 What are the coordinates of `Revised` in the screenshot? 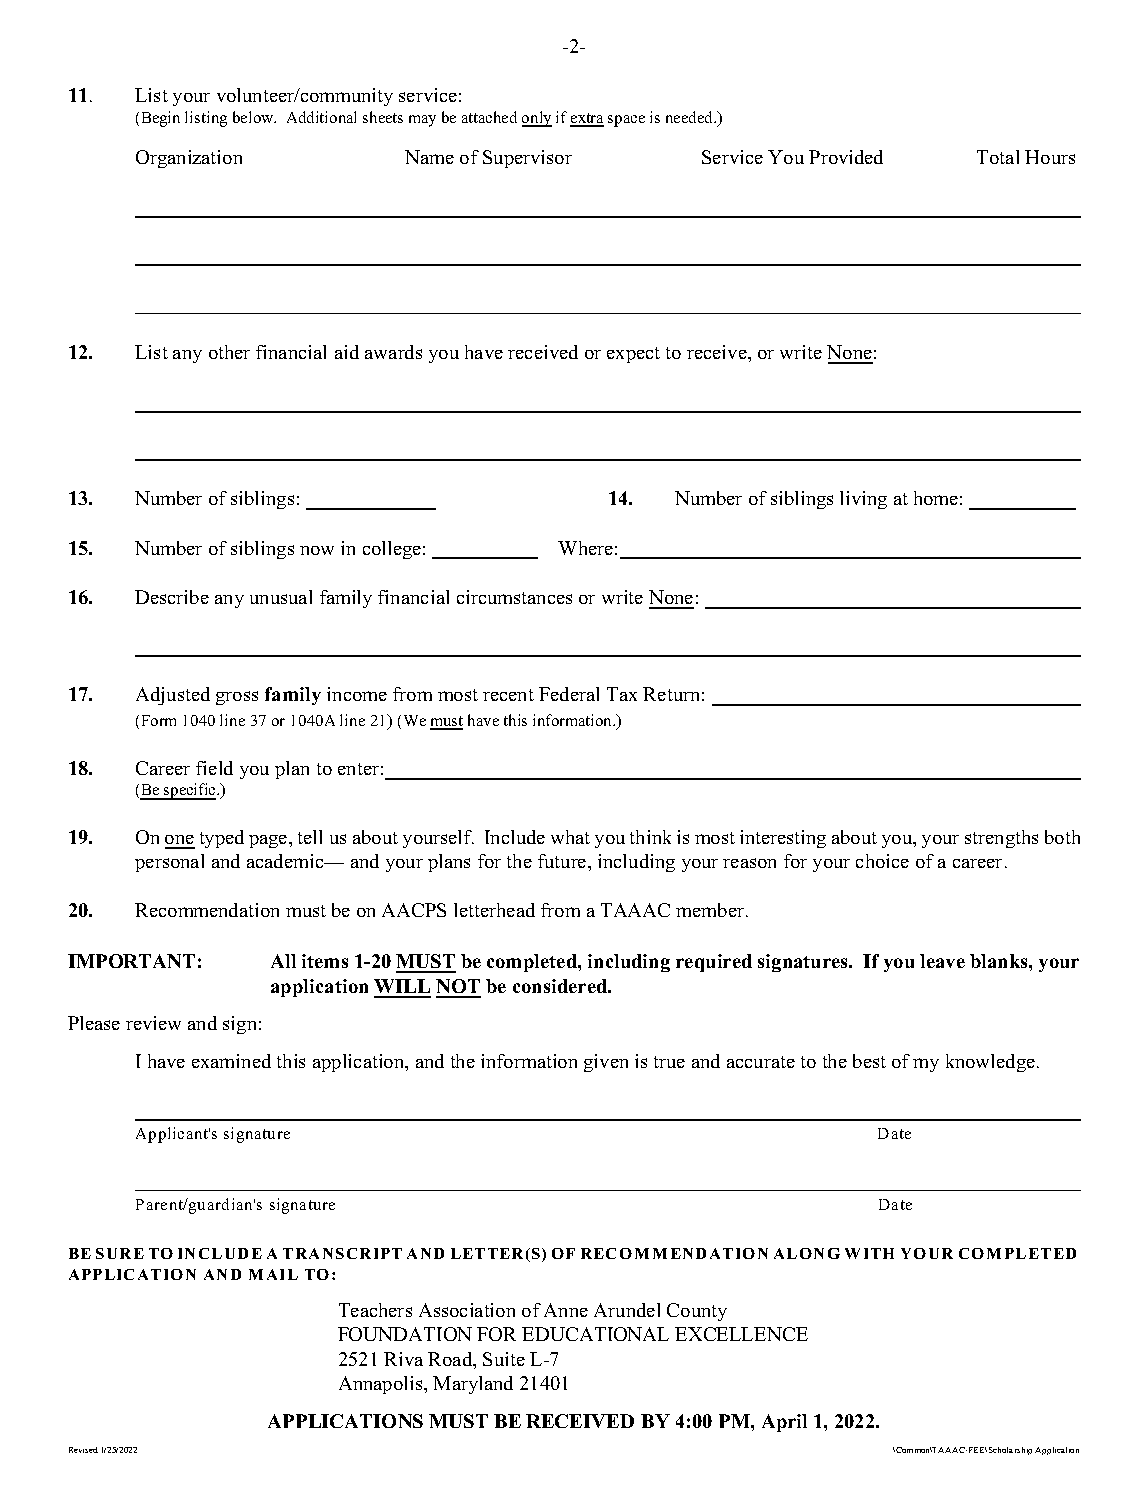 It's located at (83, 1450).
